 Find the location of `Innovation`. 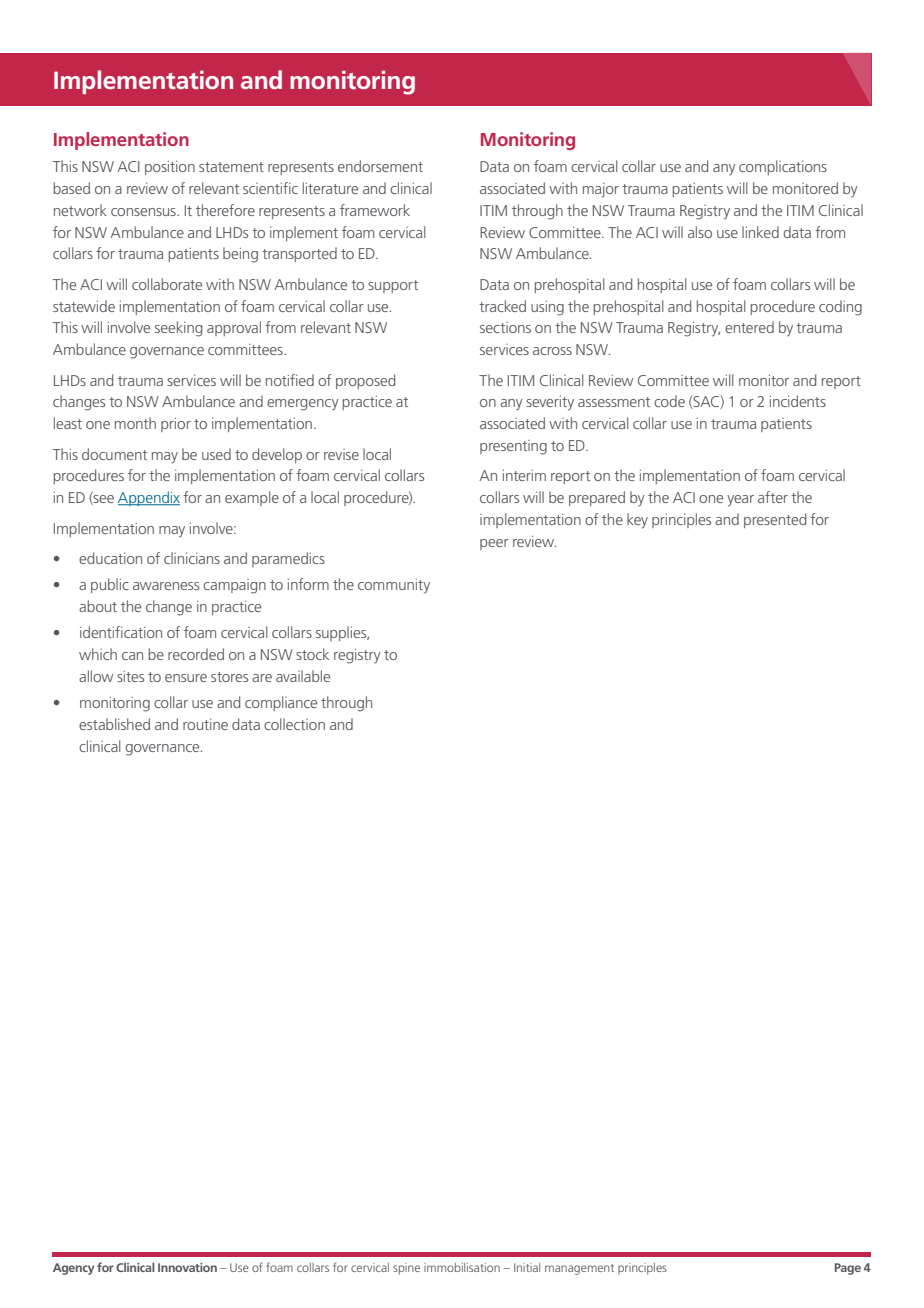

Innovation is located at coordinates (187, 1267).
